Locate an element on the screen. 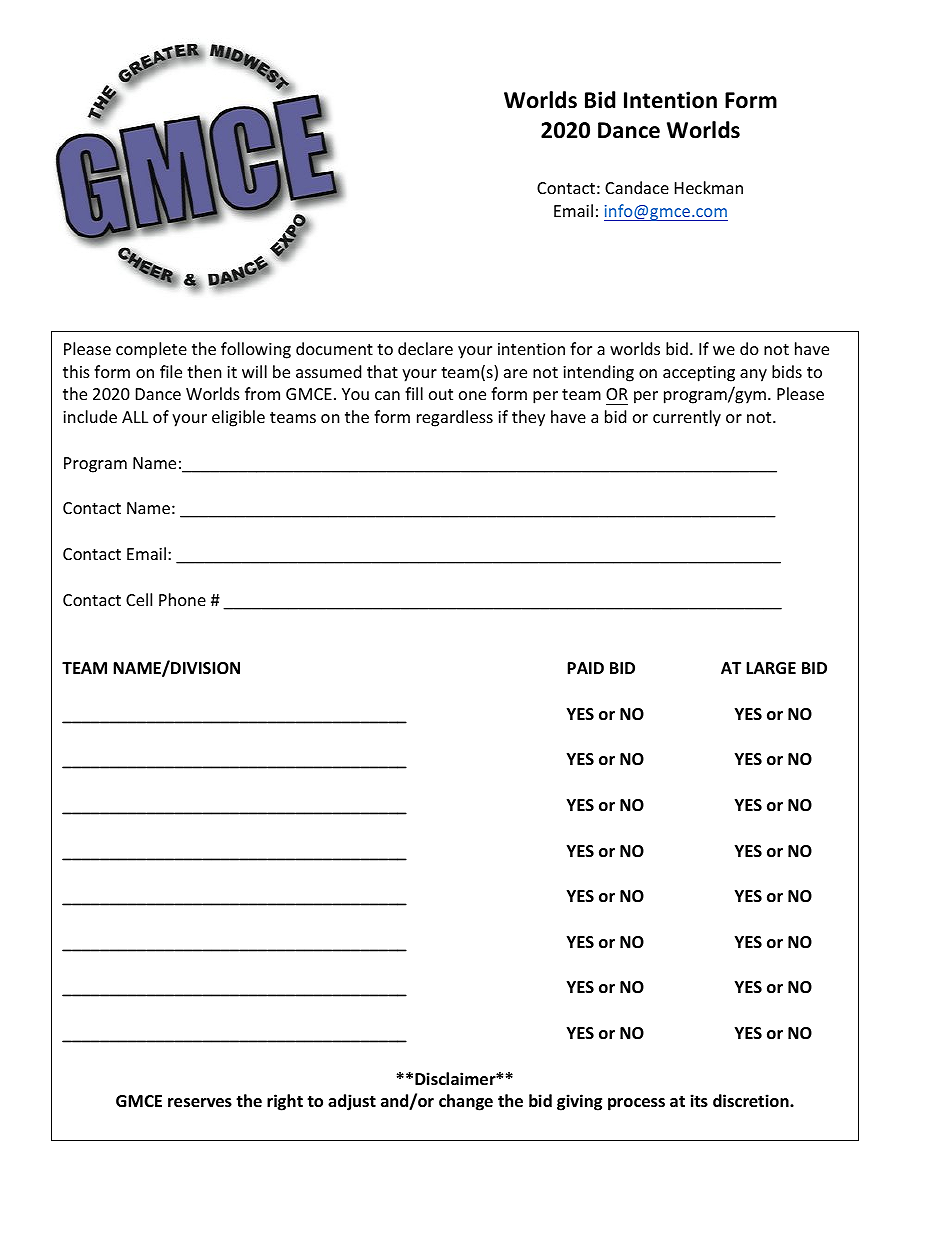  Heckman is located at coordinates (709, 187).
